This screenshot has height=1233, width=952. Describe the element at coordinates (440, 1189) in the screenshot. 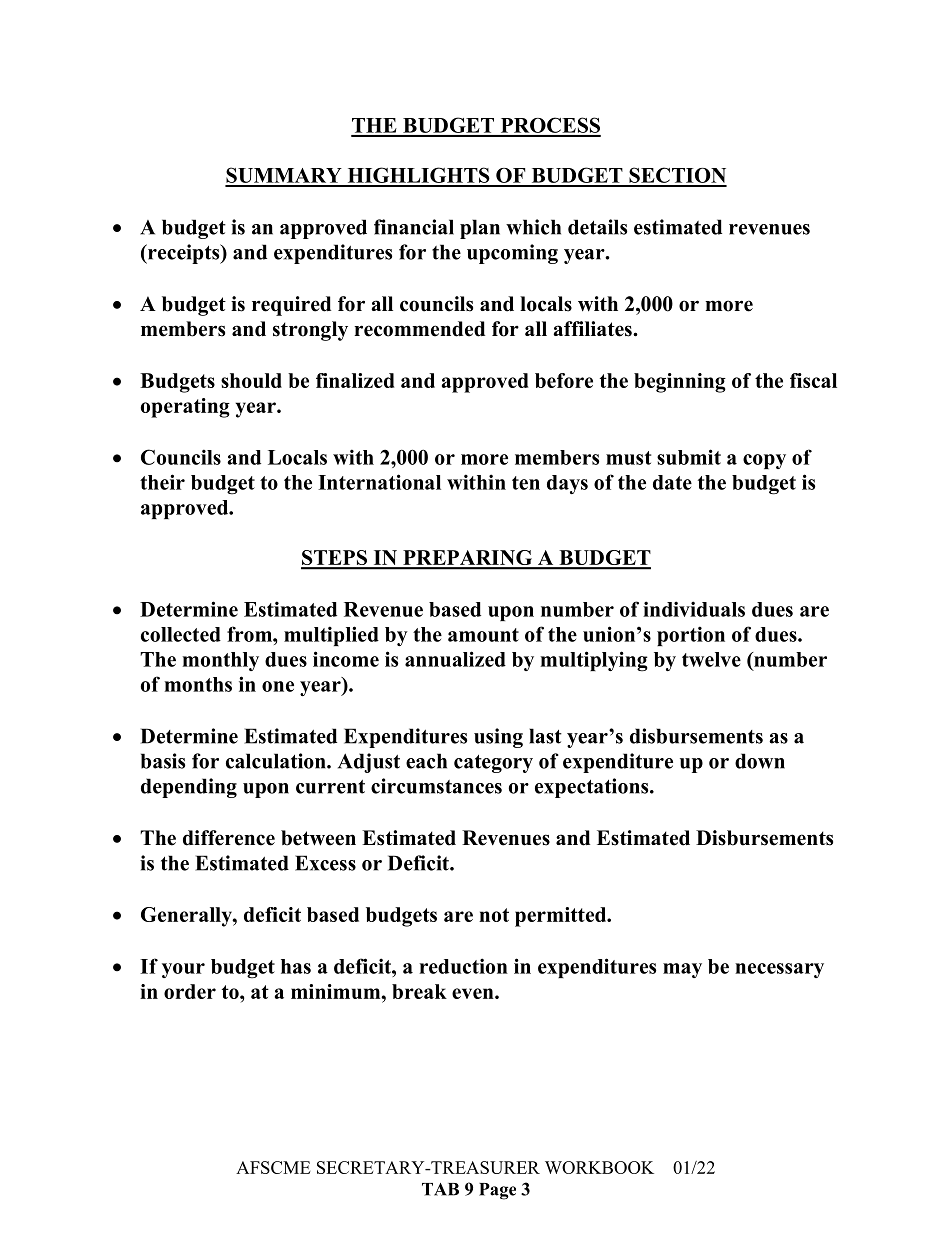

I see `TAB` at that location.
